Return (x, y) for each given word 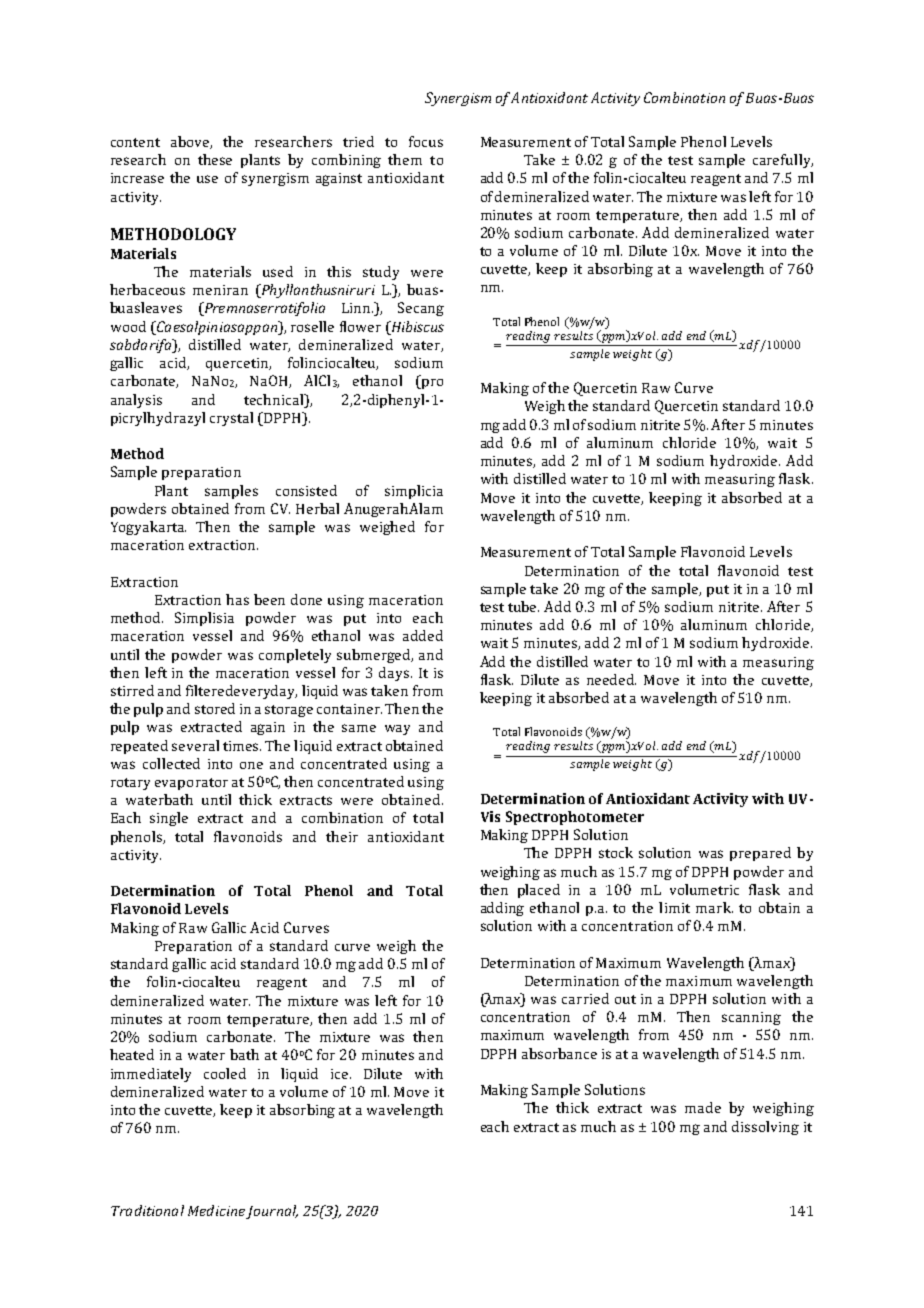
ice (341, 1074)
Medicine (216, 1210)
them (405, 159)
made (703, 1107)
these (215, 159)
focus (426, 141)
